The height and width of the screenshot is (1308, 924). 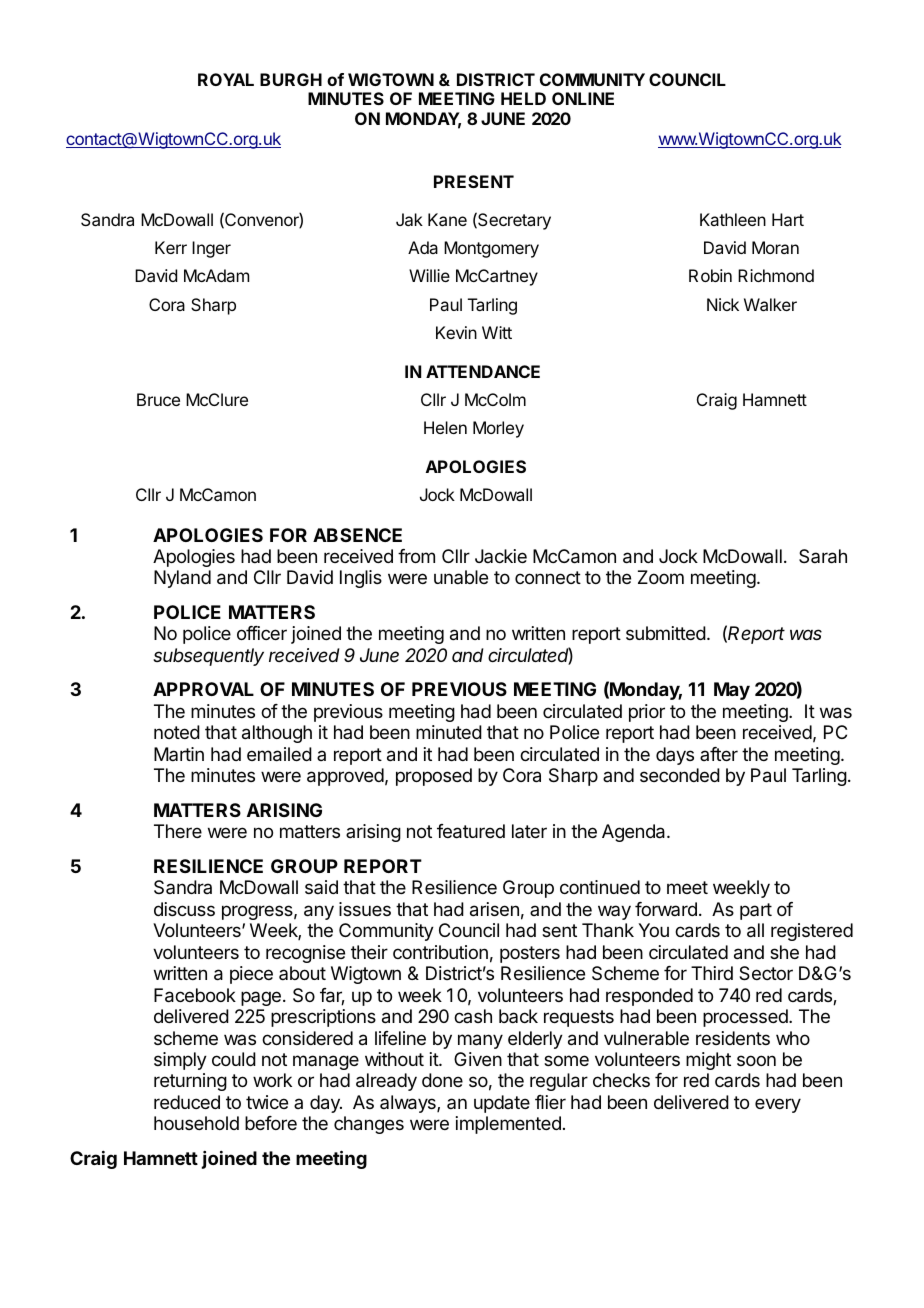 What do you see at coordinates (502, 1104) in the screenshot?
I see `update` at bounding box center [502, 1104].
